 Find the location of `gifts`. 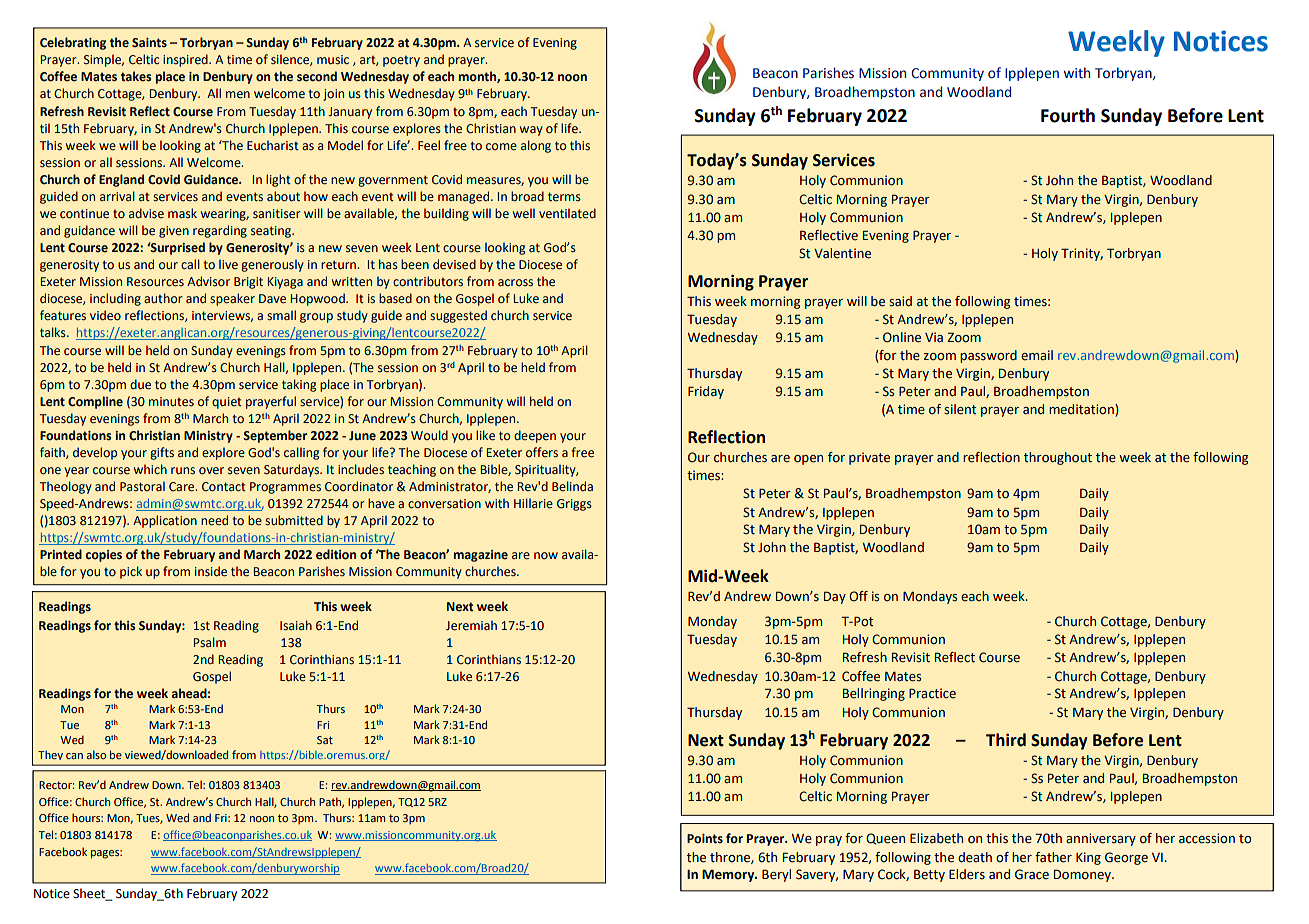

gifts is located at coordinates (162, 453).
